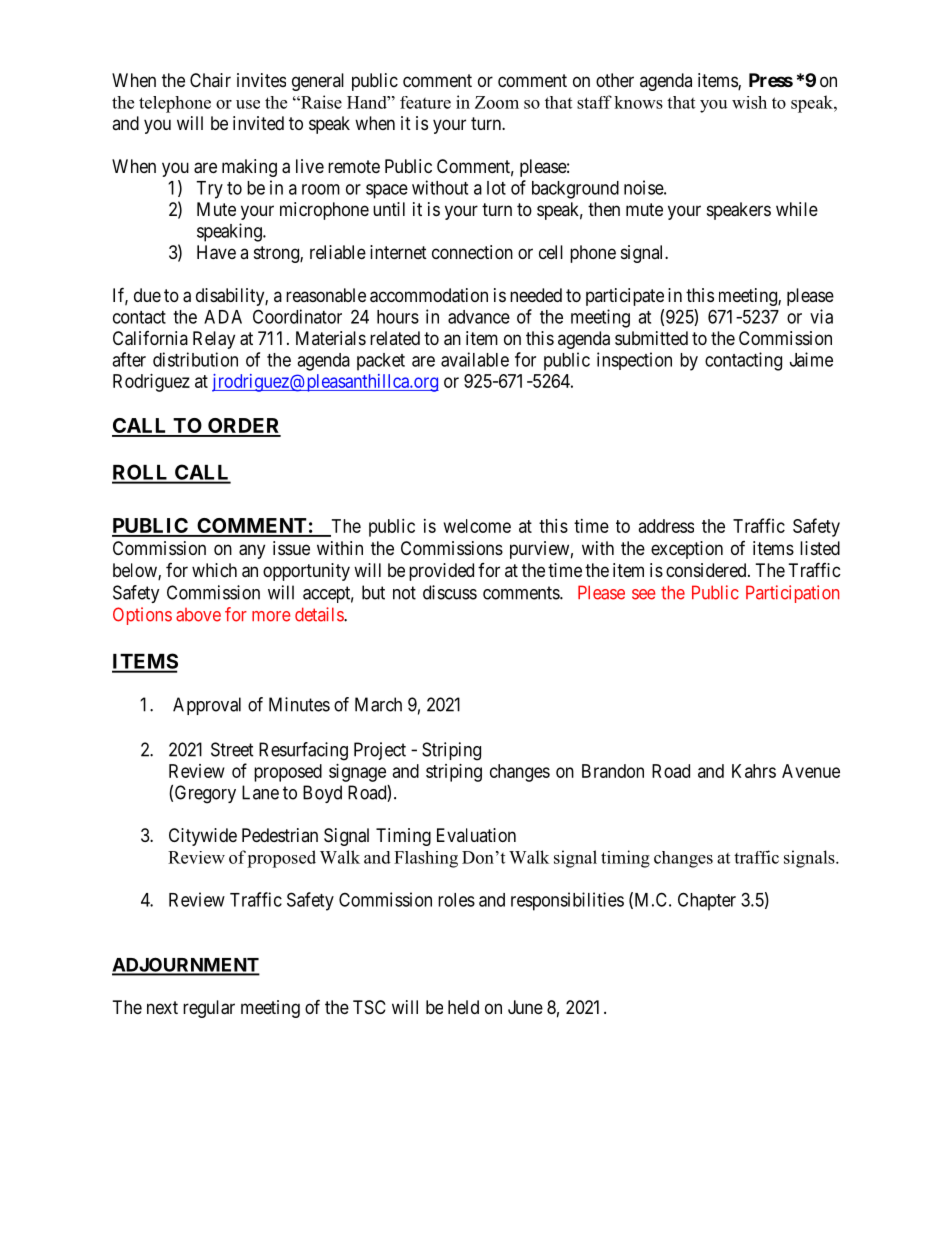 This page has width=952, height=1233. What do you see at coordinates (203, 837) in the page?
I see `Citywide` at bounding box center [203, 837].
